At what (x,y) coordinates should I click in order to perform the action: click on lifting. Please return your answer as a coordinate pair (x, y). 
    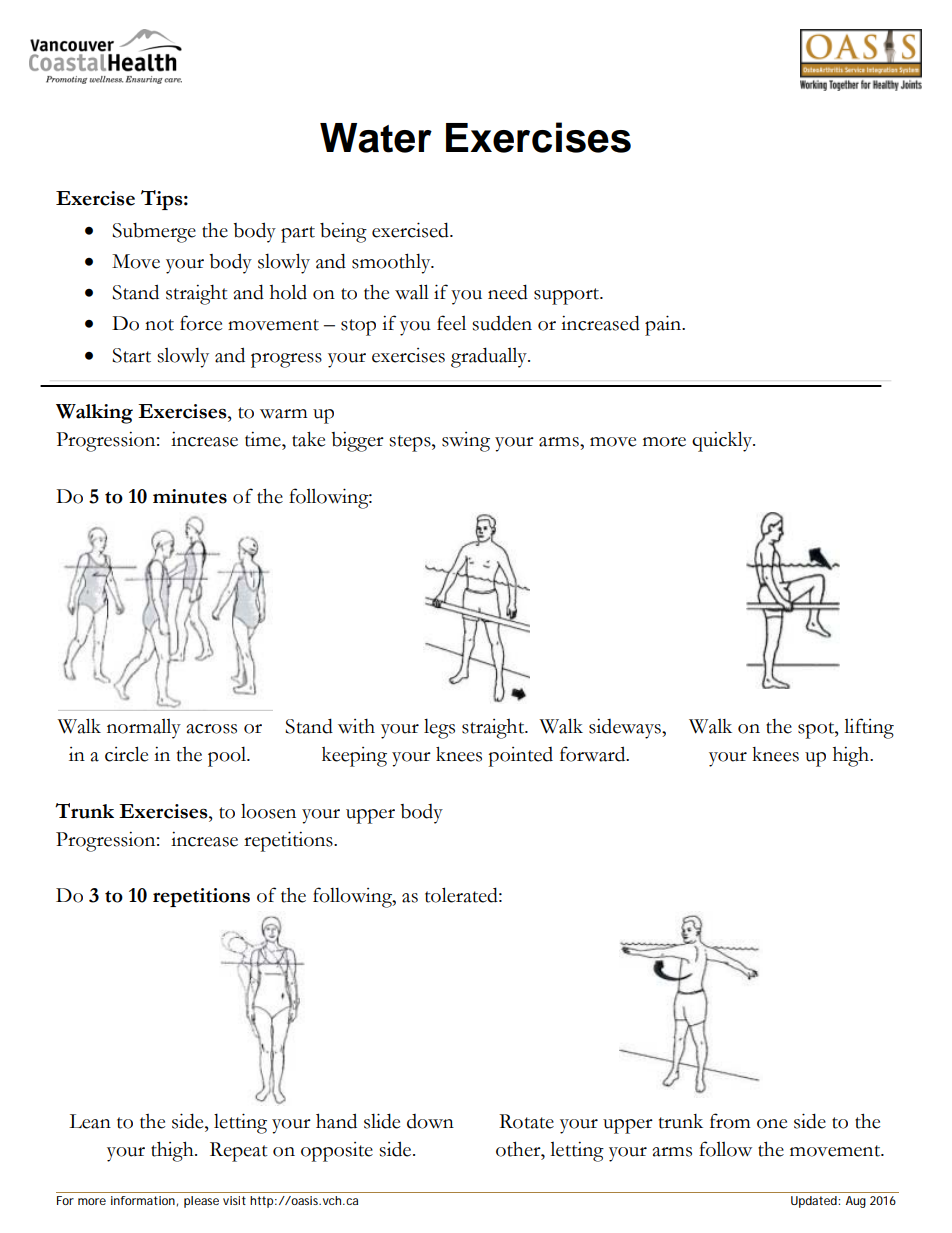
    Looking at the image, I should click on (869, 728).
